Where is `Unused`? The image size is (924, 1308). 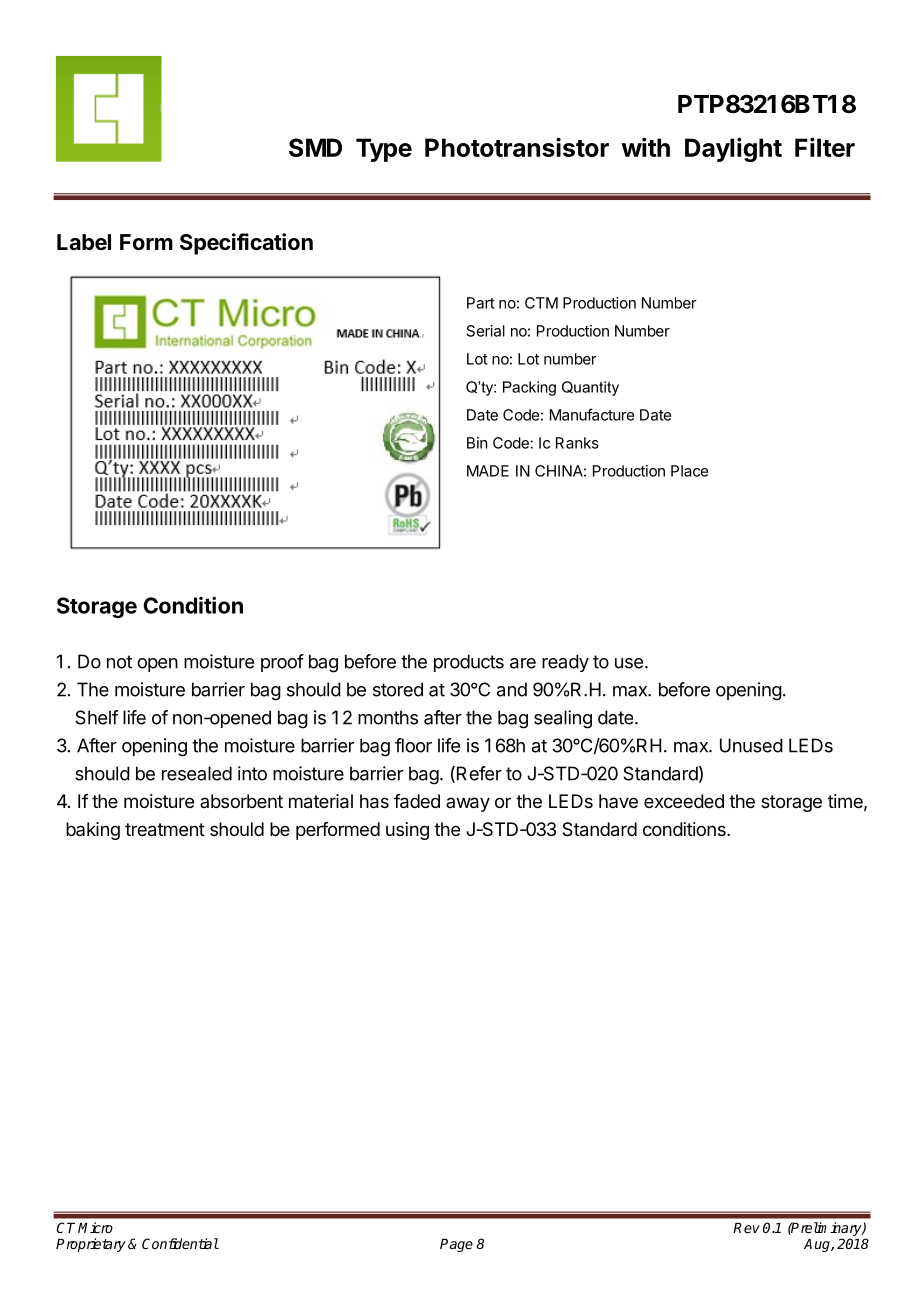 Unused is located at coordinates (751, 745).
